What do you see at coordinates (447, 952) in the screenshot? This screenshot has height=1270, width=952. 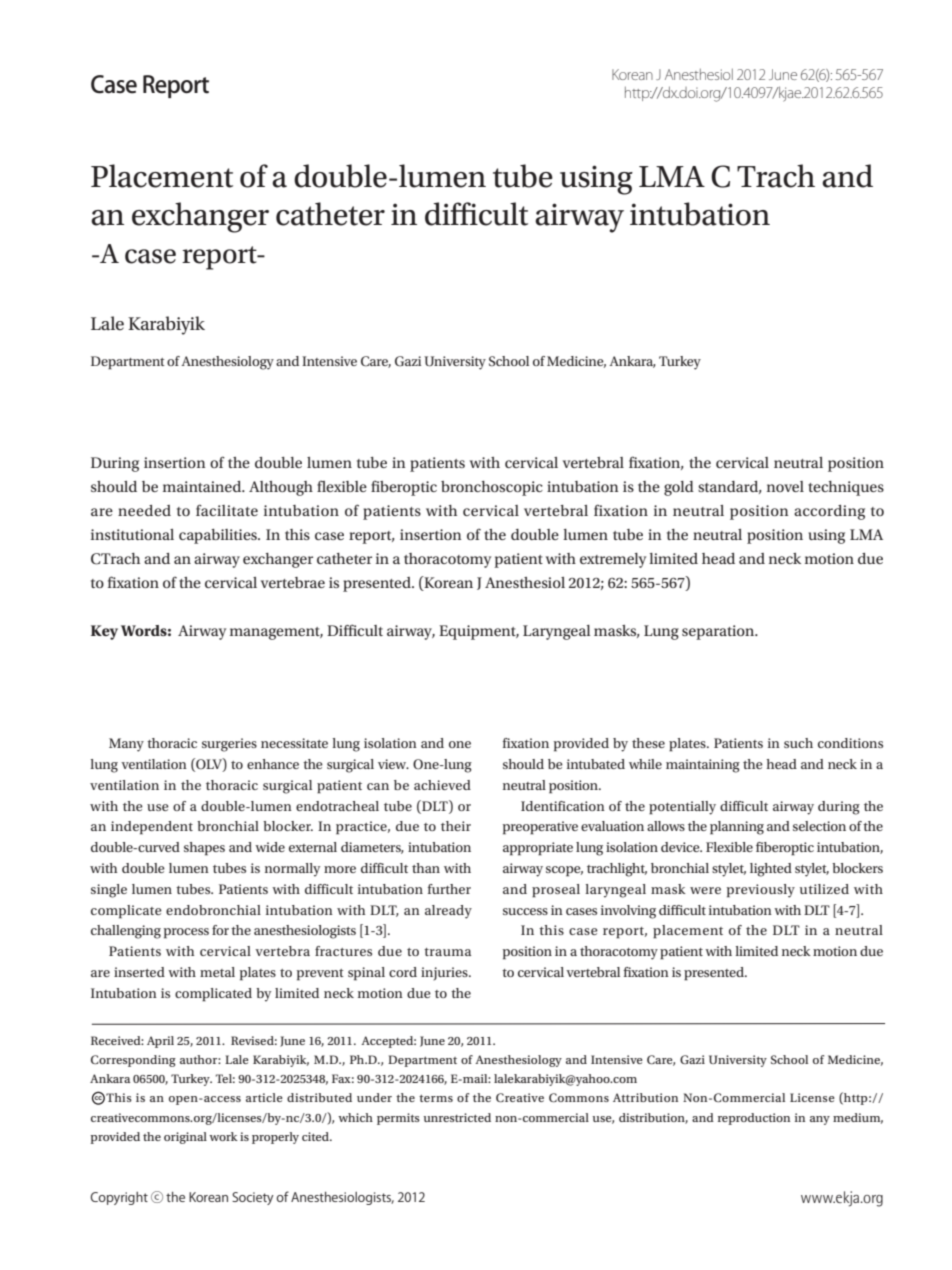 I see `trauma` at bounding box center [447, 952].
